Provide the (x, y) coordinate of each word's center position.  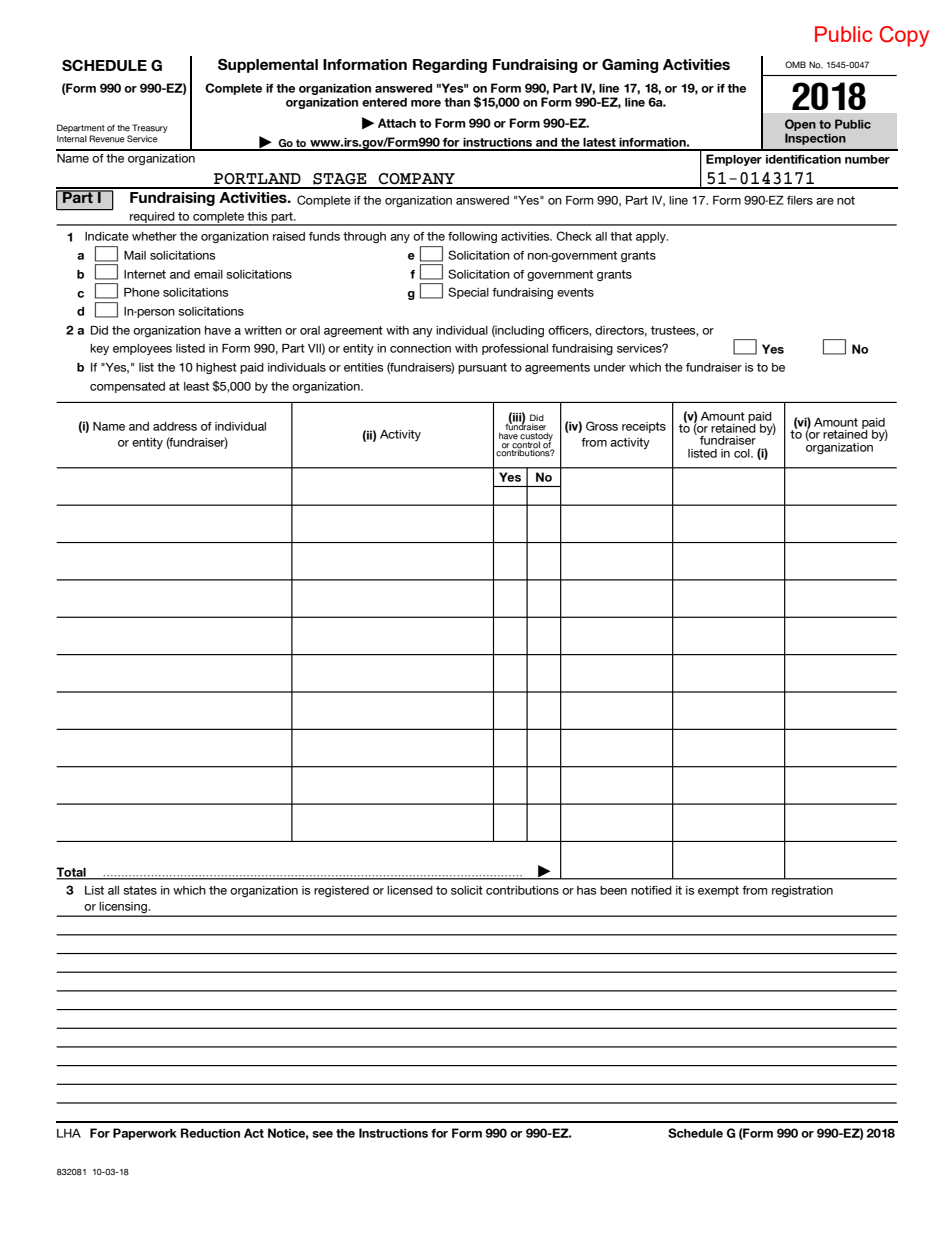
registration (802, 891)
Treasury (150, 128)
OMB (795, 64)
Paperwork (145, 1134)
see (322, 1134)
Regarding (450, 66)
